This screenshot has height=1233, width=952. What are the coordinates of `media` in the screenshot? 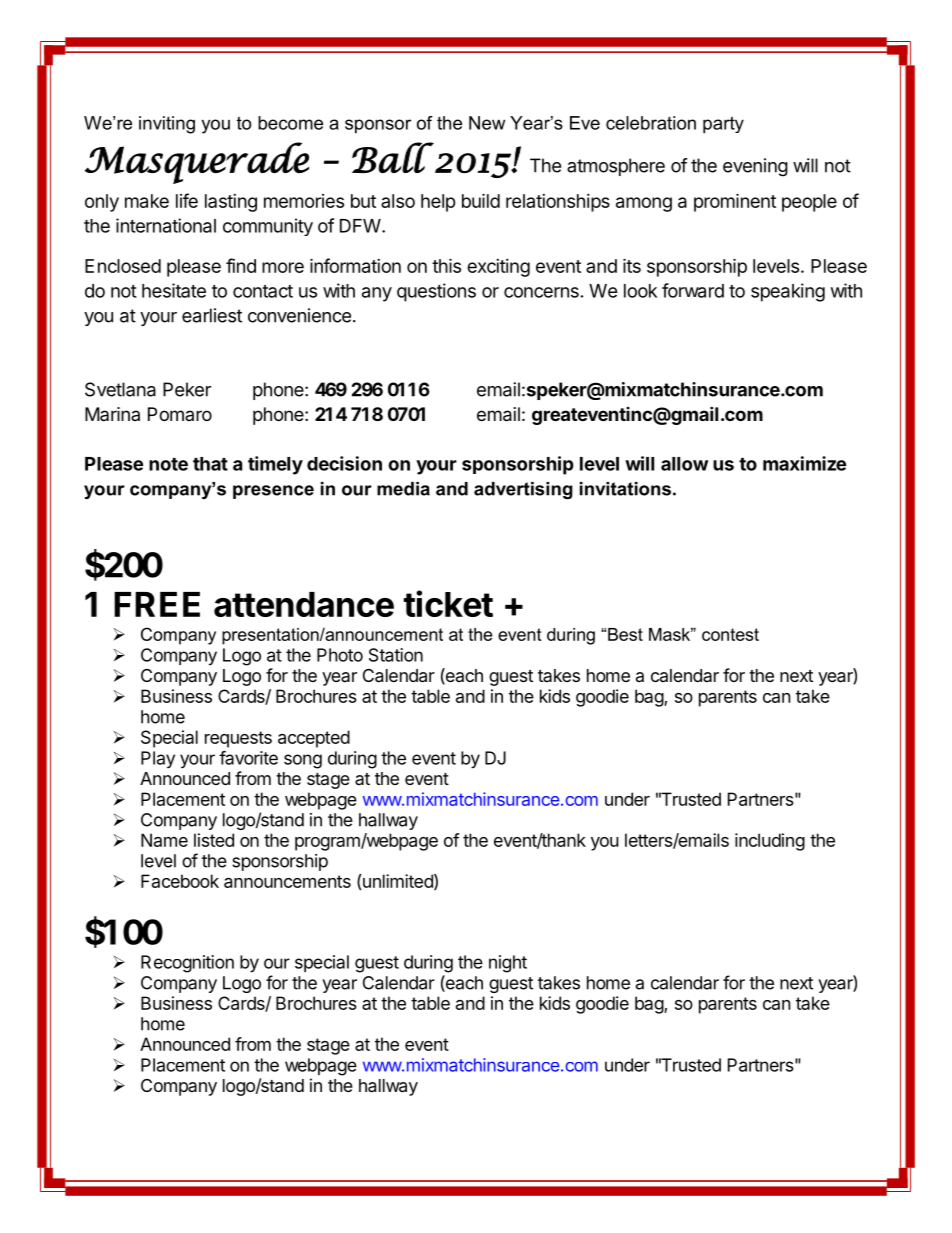 It's located at (403, 489).
